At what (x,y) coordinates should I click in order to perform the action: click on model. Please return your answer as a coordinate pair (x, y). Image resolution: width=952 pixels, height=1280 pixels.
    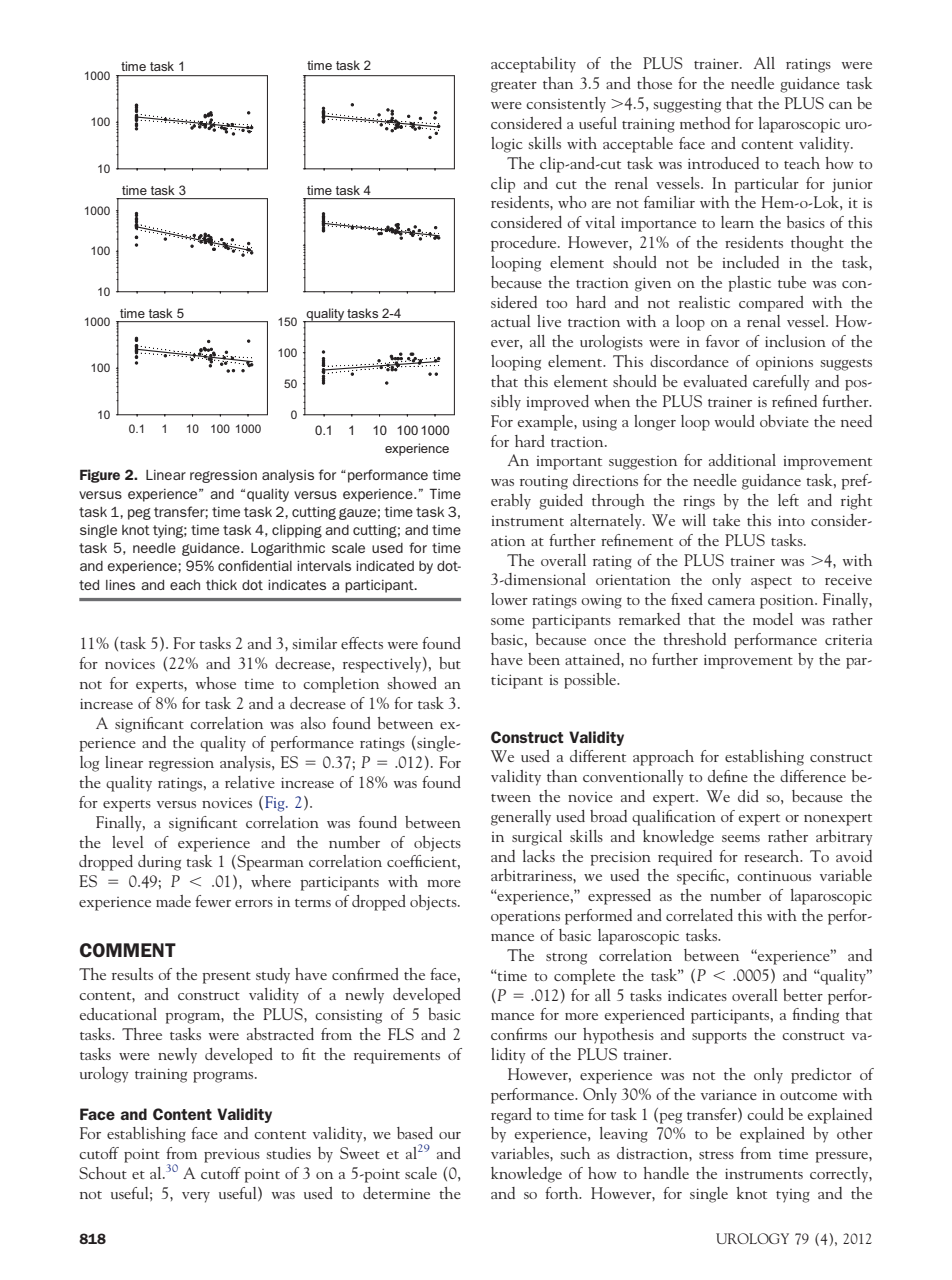
    Looking at the image, I should click on (773, 619).
